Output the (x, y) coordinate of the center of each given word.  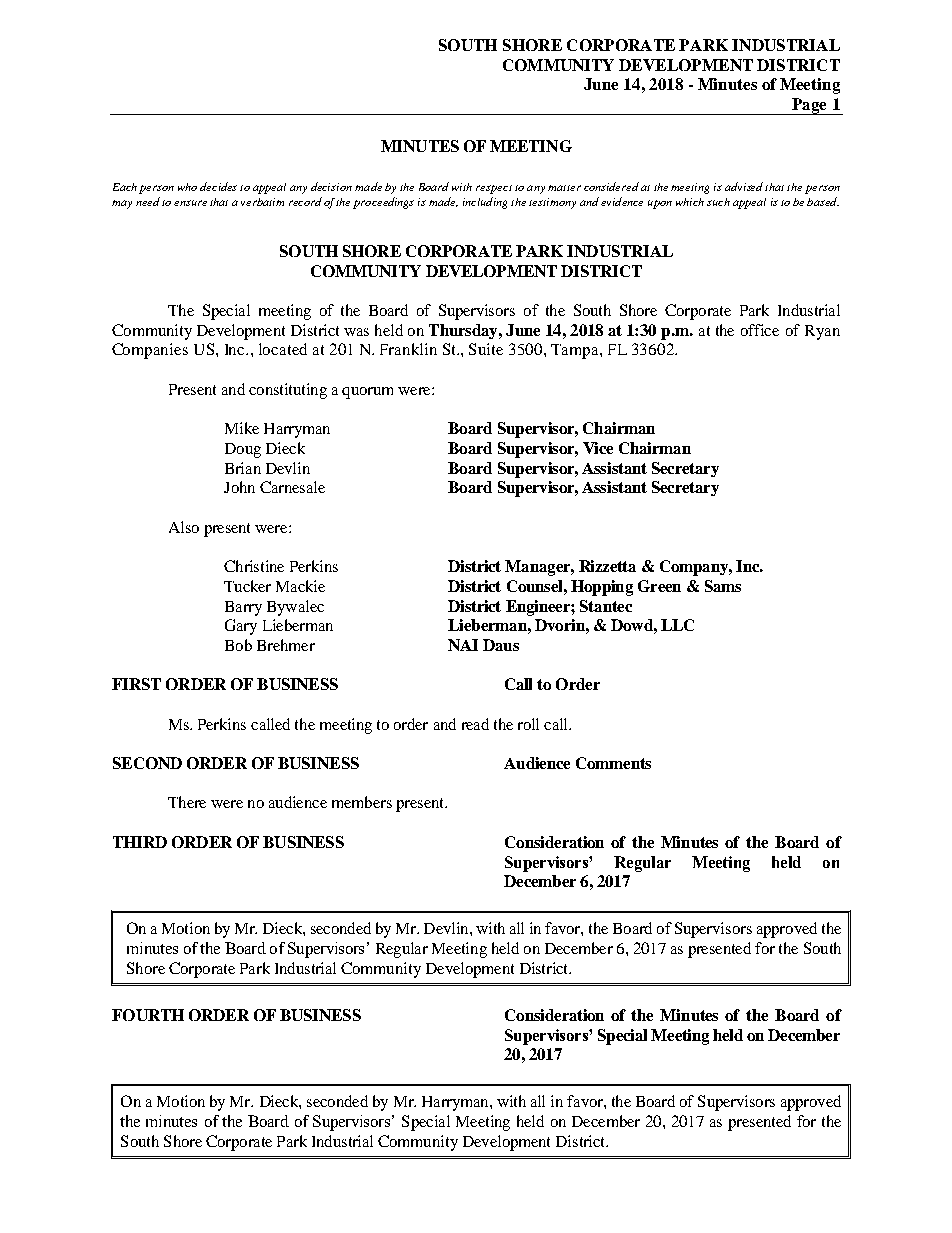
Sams (723, 586)
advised (745, 186)
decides (218, 186)
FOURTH (148, 1015)
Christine (254, 566)
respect (494, 189)
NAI (463, 645)
